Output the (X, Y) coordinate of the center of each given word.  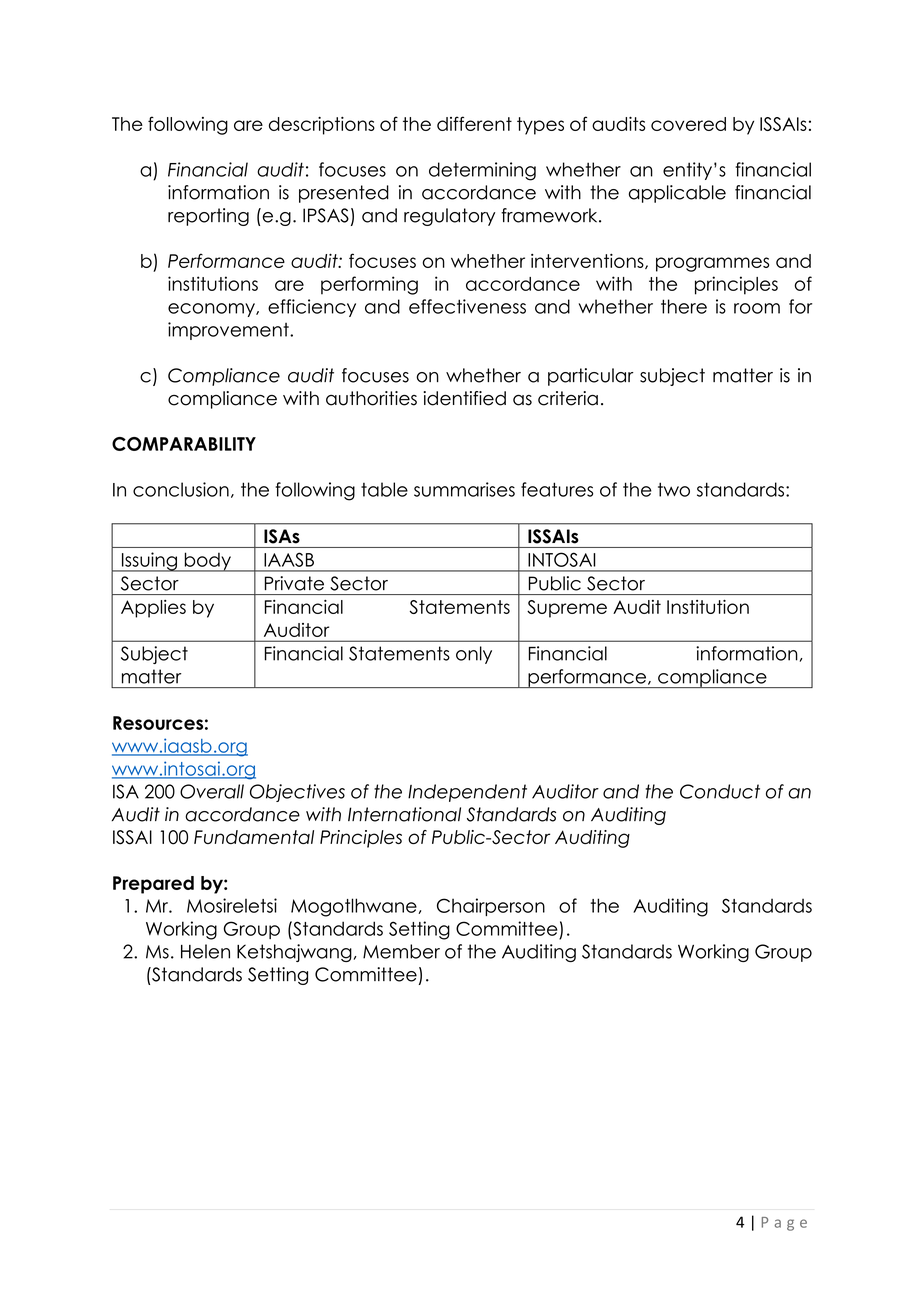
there (684, 306)
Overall (212, 791)
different (474, 123)
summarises (464, 489)
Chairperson (491, 907)
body (207, 562)
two (674, 489)
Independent (467, 793)
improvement (229, 331)
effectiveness (467, 306)
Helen (205, 951)
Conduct (720, 791)
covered (688, 124)
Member (401, 951)
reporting (208, 217)
